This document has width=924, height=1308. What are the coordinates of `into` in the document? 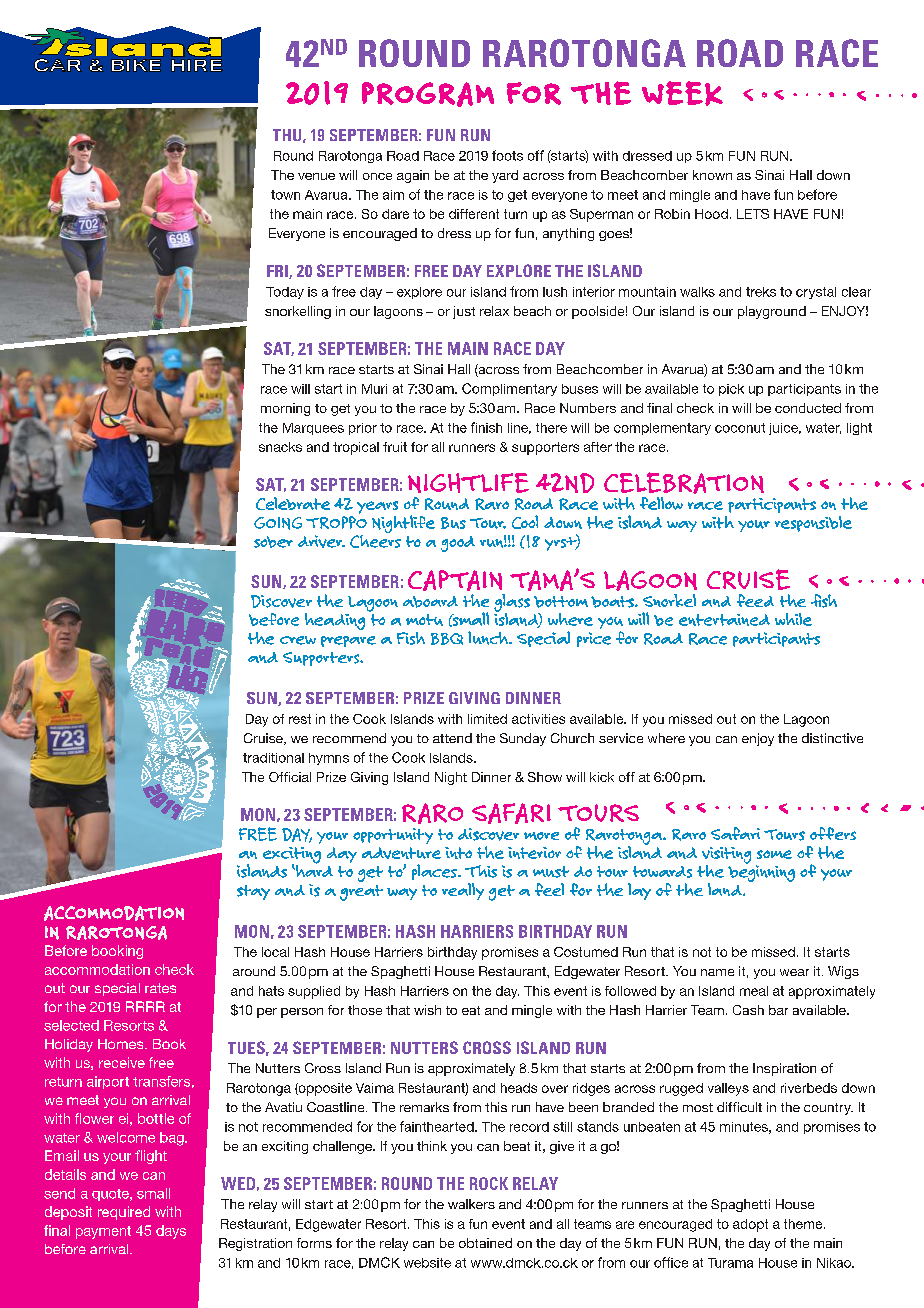 It's located at (458, 853).
